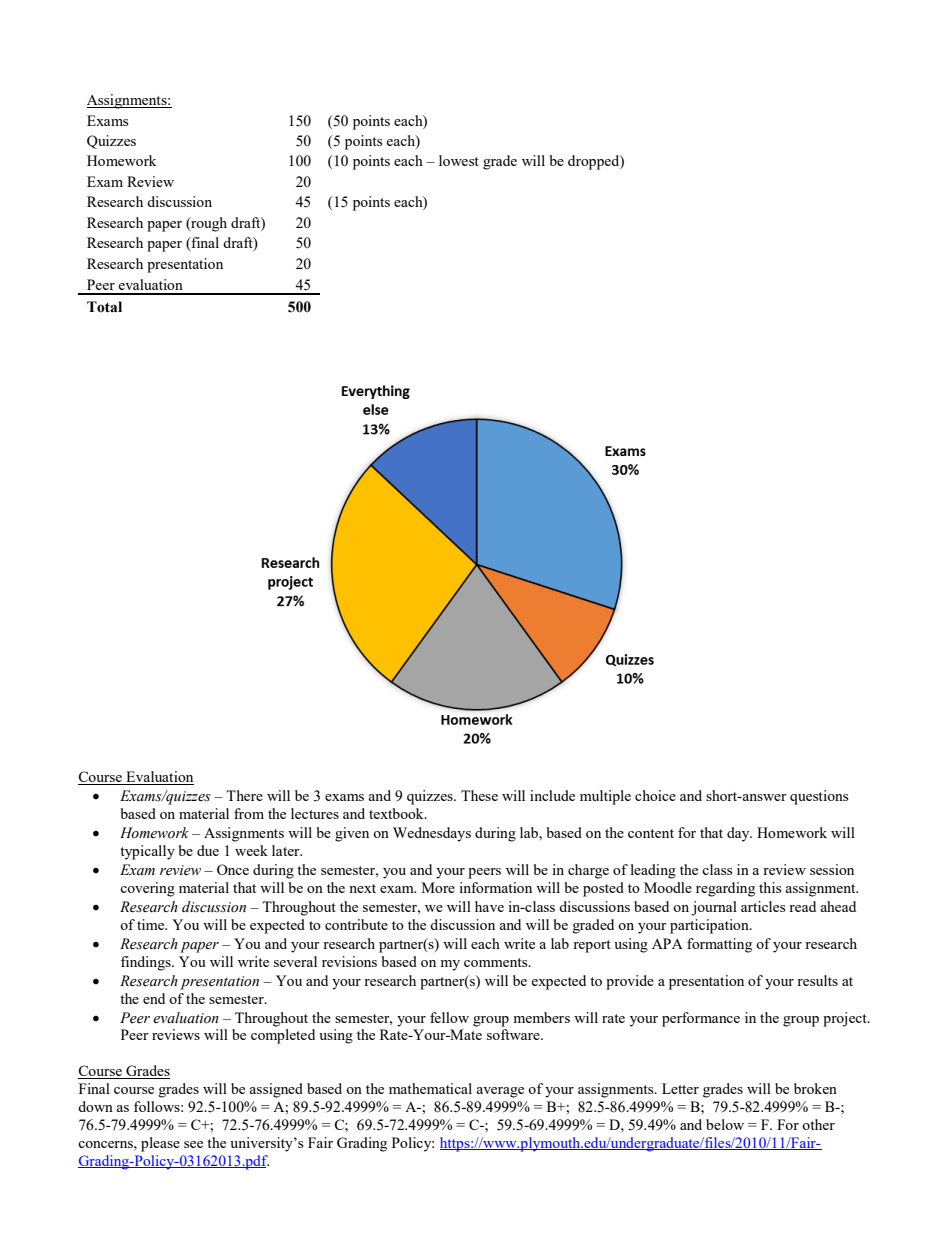  Describe the element at coordinates (655, 795) in the document. I see `choice` at that location.
